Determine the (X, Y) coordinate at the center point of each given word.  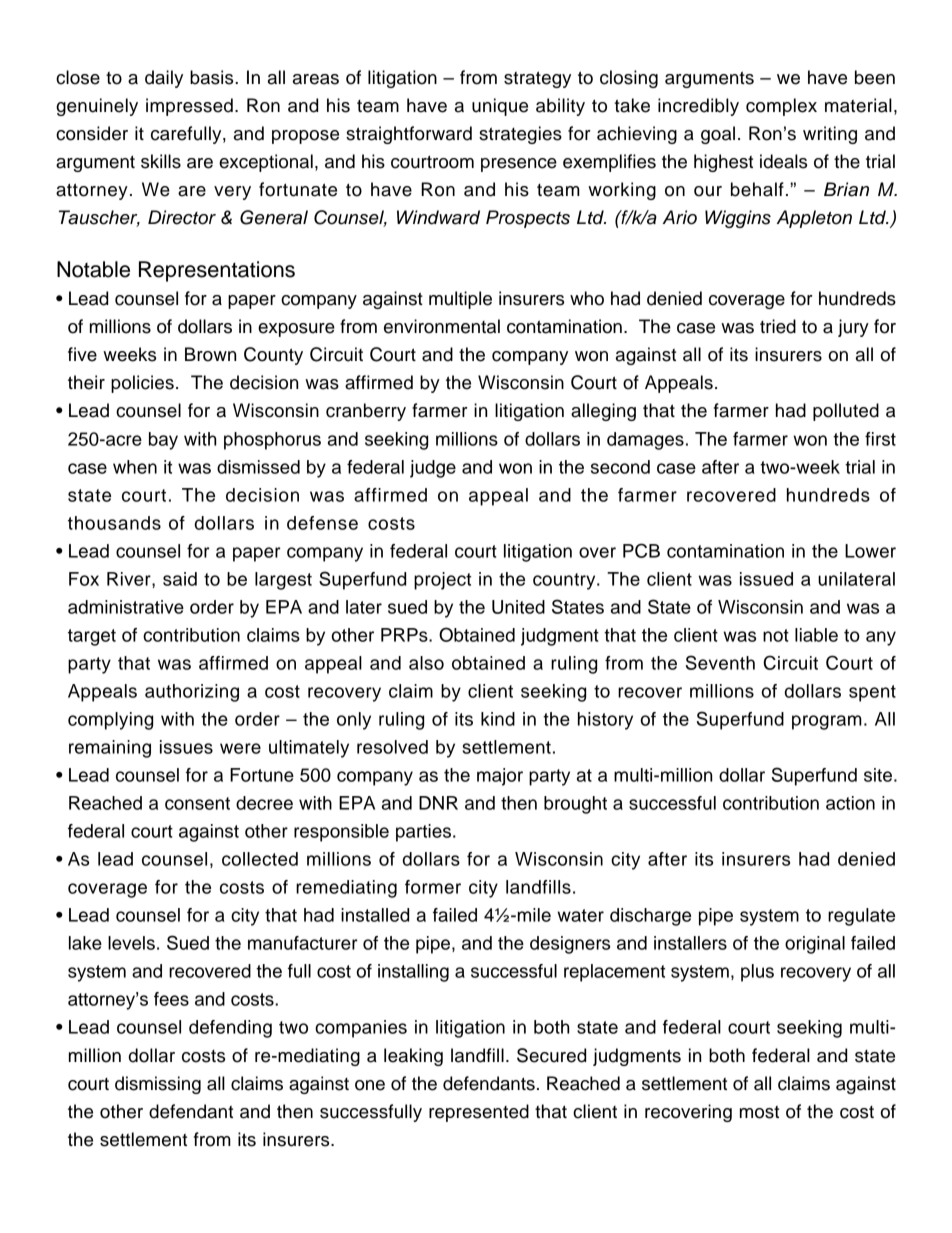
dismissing (158, 1085)
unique (500, 107)
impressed (189, 107)
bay (163, 441)
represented (479, 1113)
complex (781, 107)
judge (433, 469)
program (827, 722)
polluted (846, 412)
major (500, 777)
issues (186, 747)
